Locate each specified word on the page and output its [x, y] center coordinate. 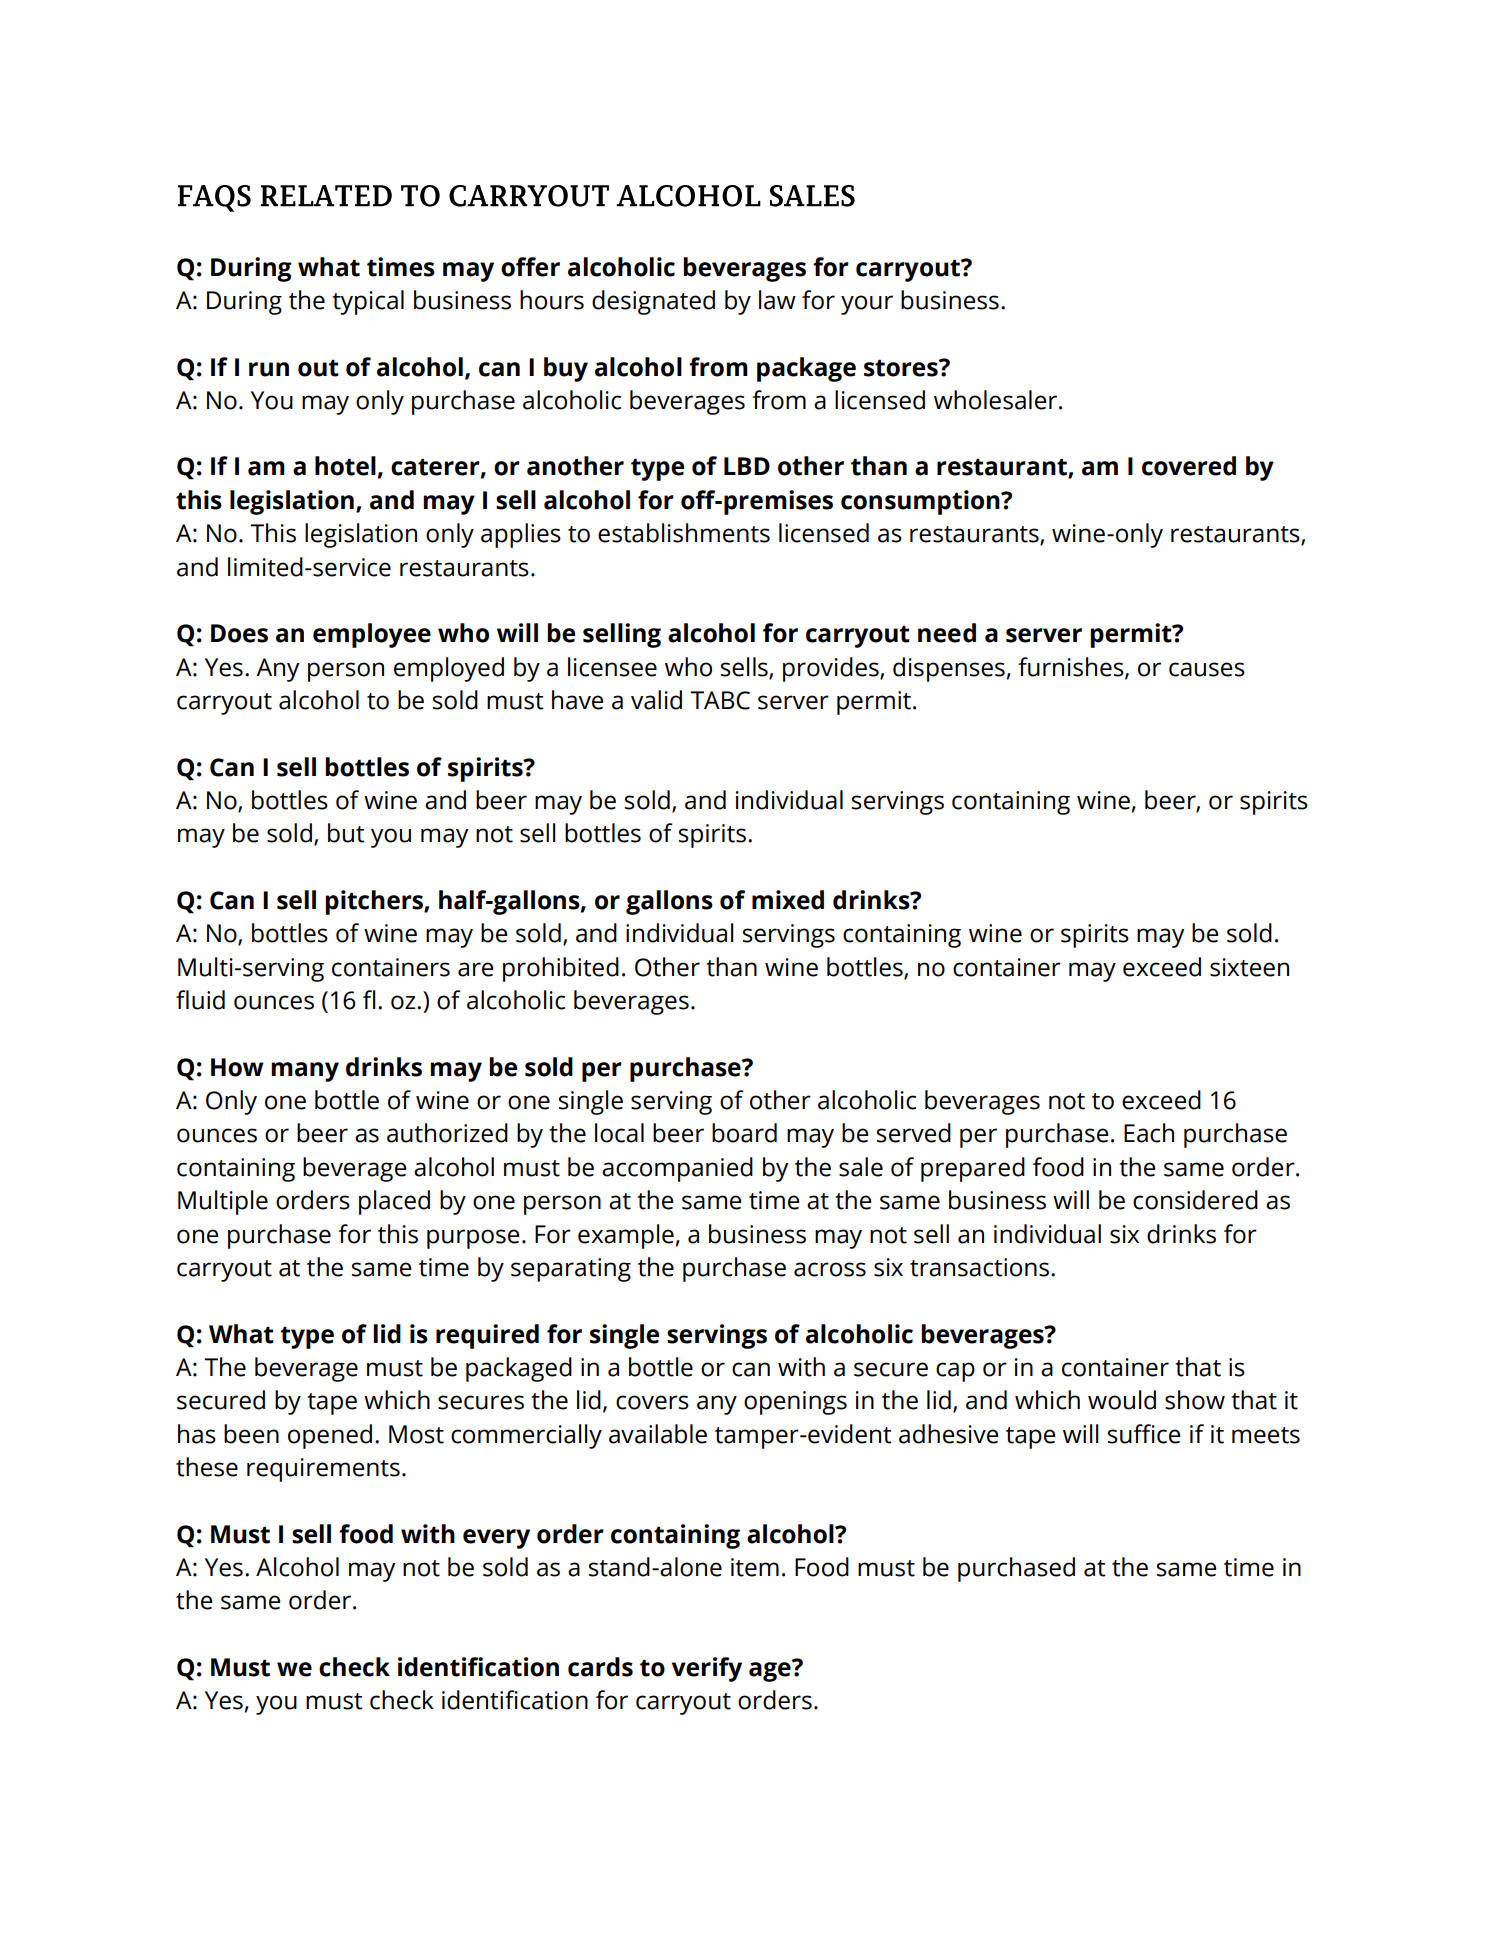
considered [1195, 1200]
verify [707, 1669]
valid [656, 700]
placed [394, 1202]
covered [1189, 466]
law [777, 300]
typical [368, 302]
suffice [1144, 1434]
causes [1207, 669]
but [346, 833]
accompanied [677, 1169]
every [496, 1539]
